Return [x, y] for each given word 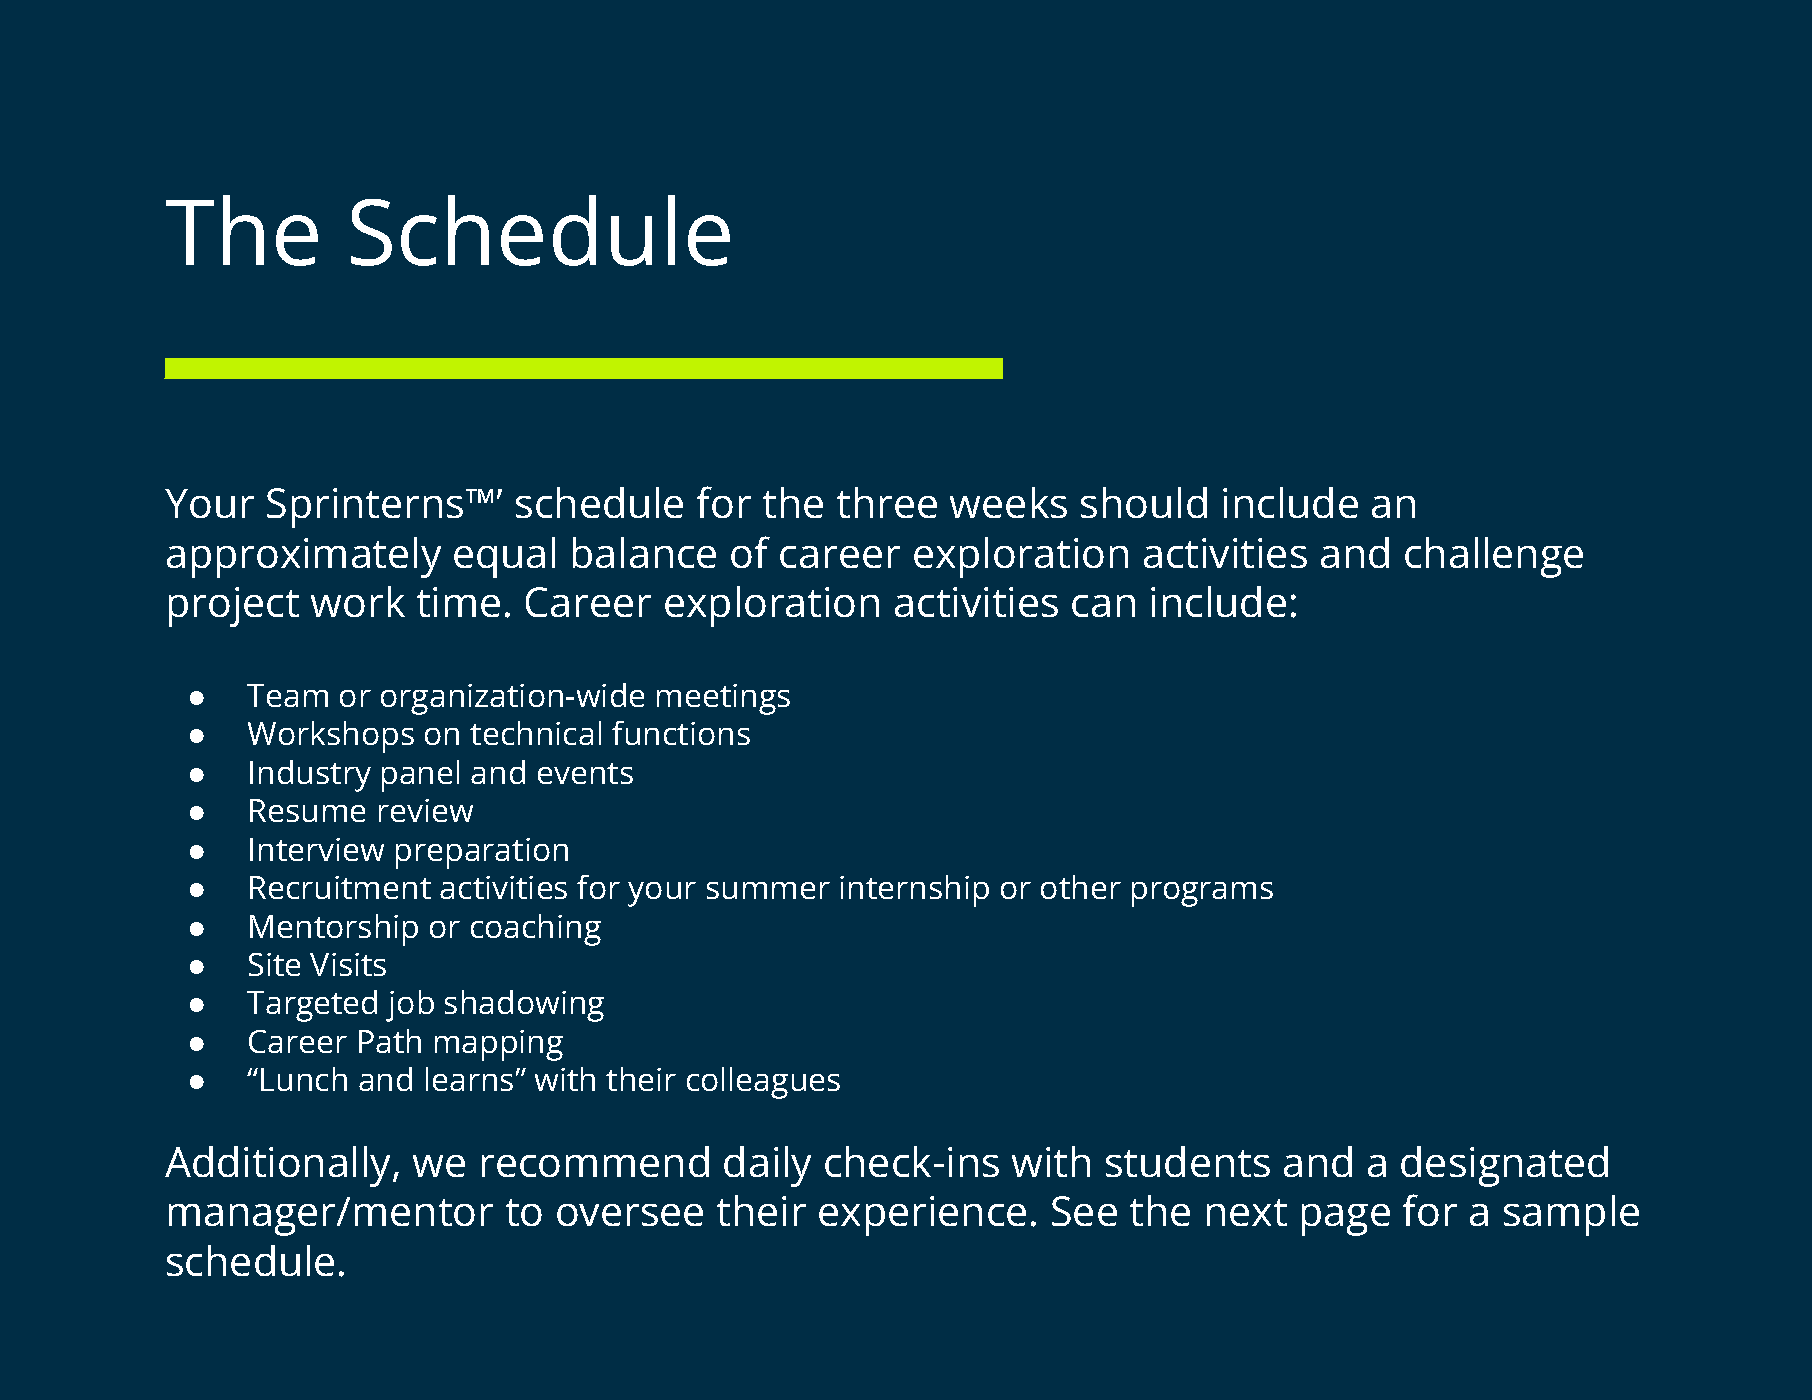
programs [1202, 894]
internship [914, 891]
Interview [317, 849]
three [887, 502]
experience [922, 1216]
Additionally [279, 1166]
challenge [1494, 557]
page [1346, 1220]
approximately [304, 557]
